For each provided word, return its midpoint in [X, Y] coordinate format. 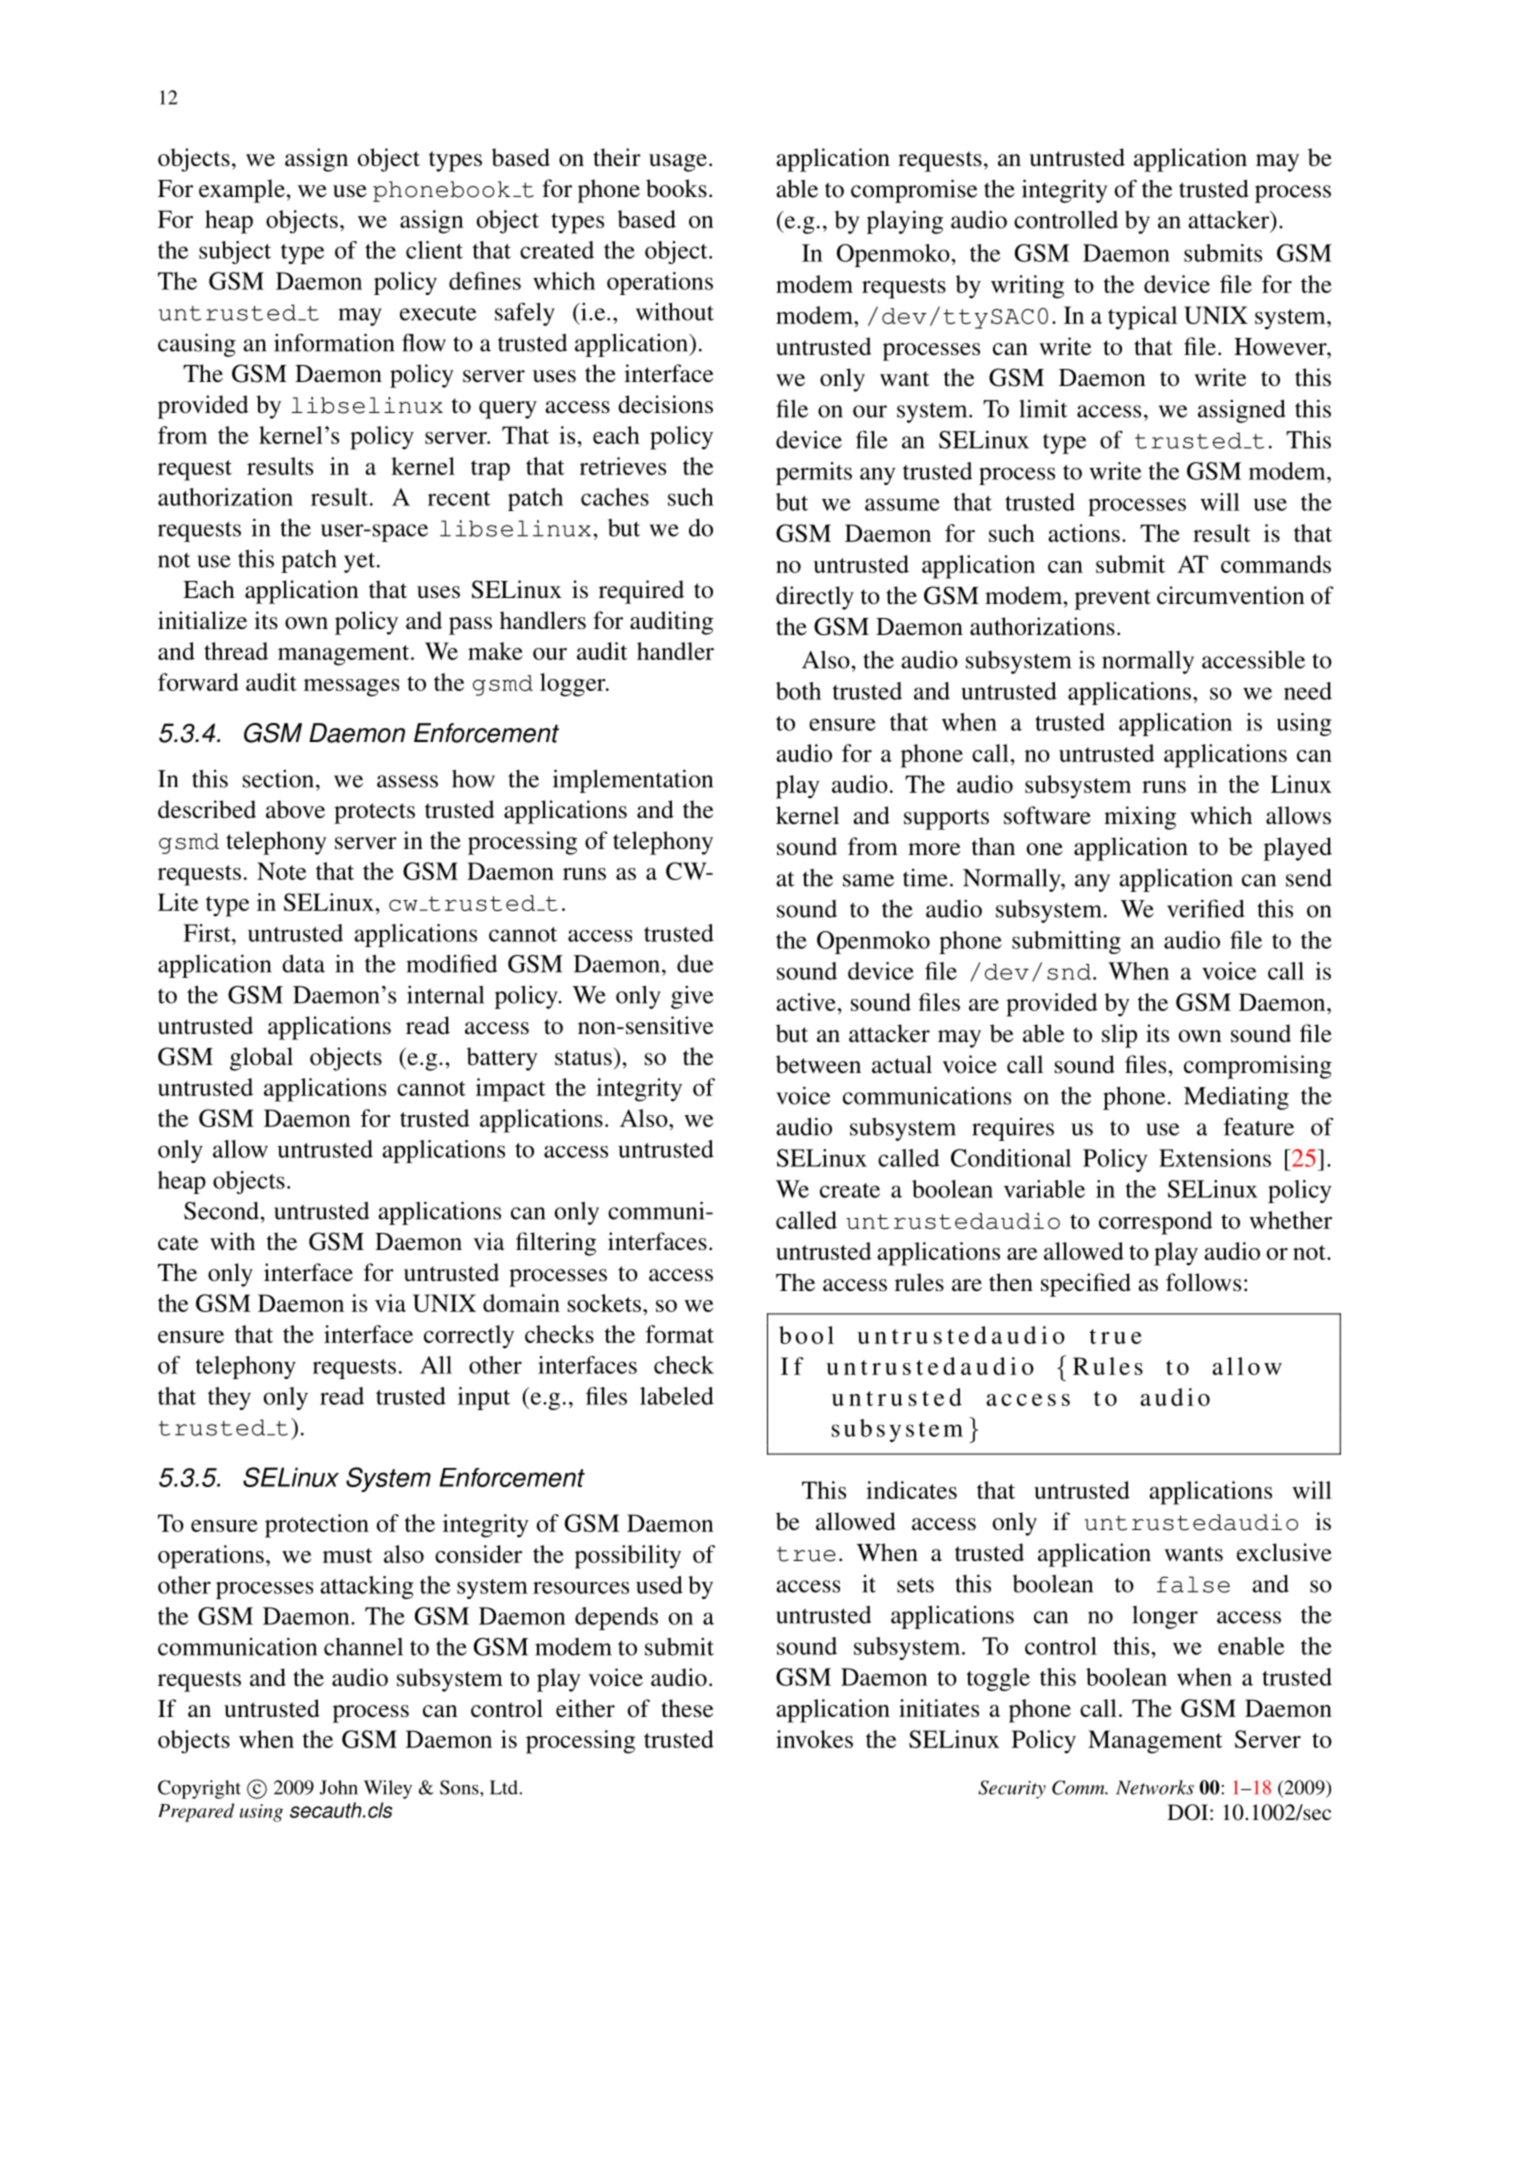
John [339, 1787]
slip [1119, 1036]
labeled [677, 1396]
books [676, 188]
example [242, 191]
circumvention [1231, 595]
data [303, 963]
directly [815, 598]
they [229, 1398]
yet [361, 562]
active [807, 1002]
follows [1203, 1282]
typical [1142, 318]
